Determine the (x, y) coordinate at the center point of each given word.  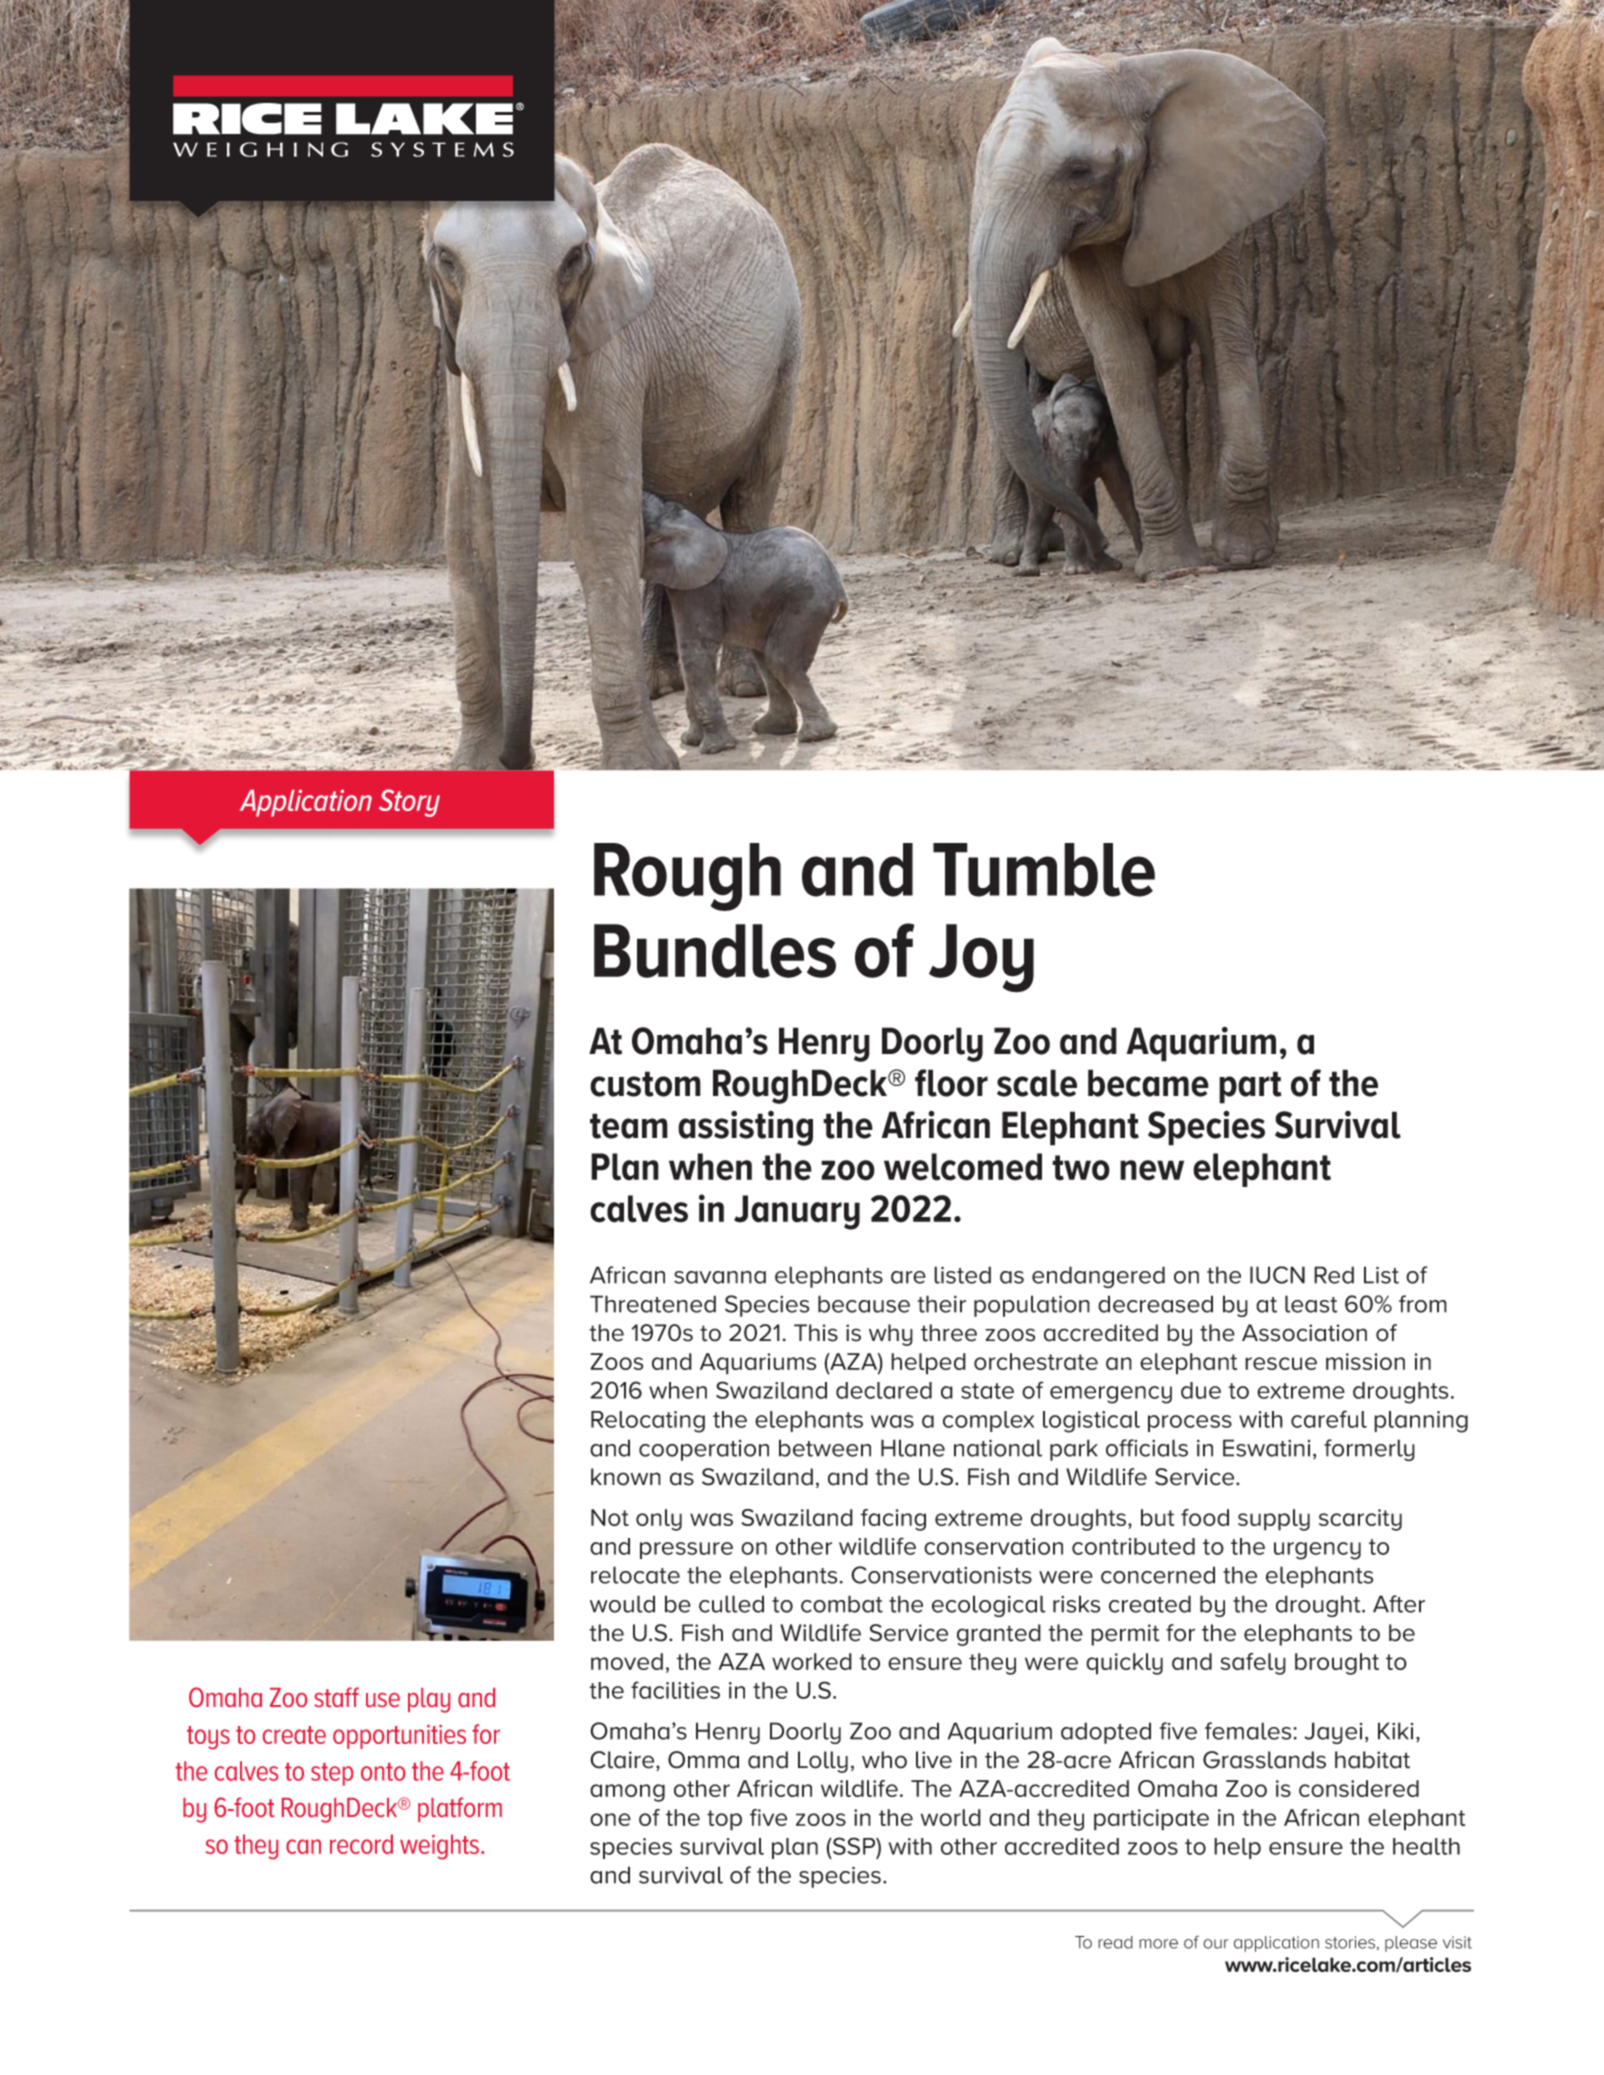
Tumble (1044, 870)
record (361, 1844)
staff (336, 1697)
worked (812, 1661)
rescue (1281, 1363)
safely (1253, 1664)
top (724, 1820)
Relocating (648, 1422)
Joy (981, 958)
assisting (745, 1128)
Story (409, 803)
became (1148, 1083)
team (629, 1126)
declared (884, 1390)
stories (1350, 1942)
